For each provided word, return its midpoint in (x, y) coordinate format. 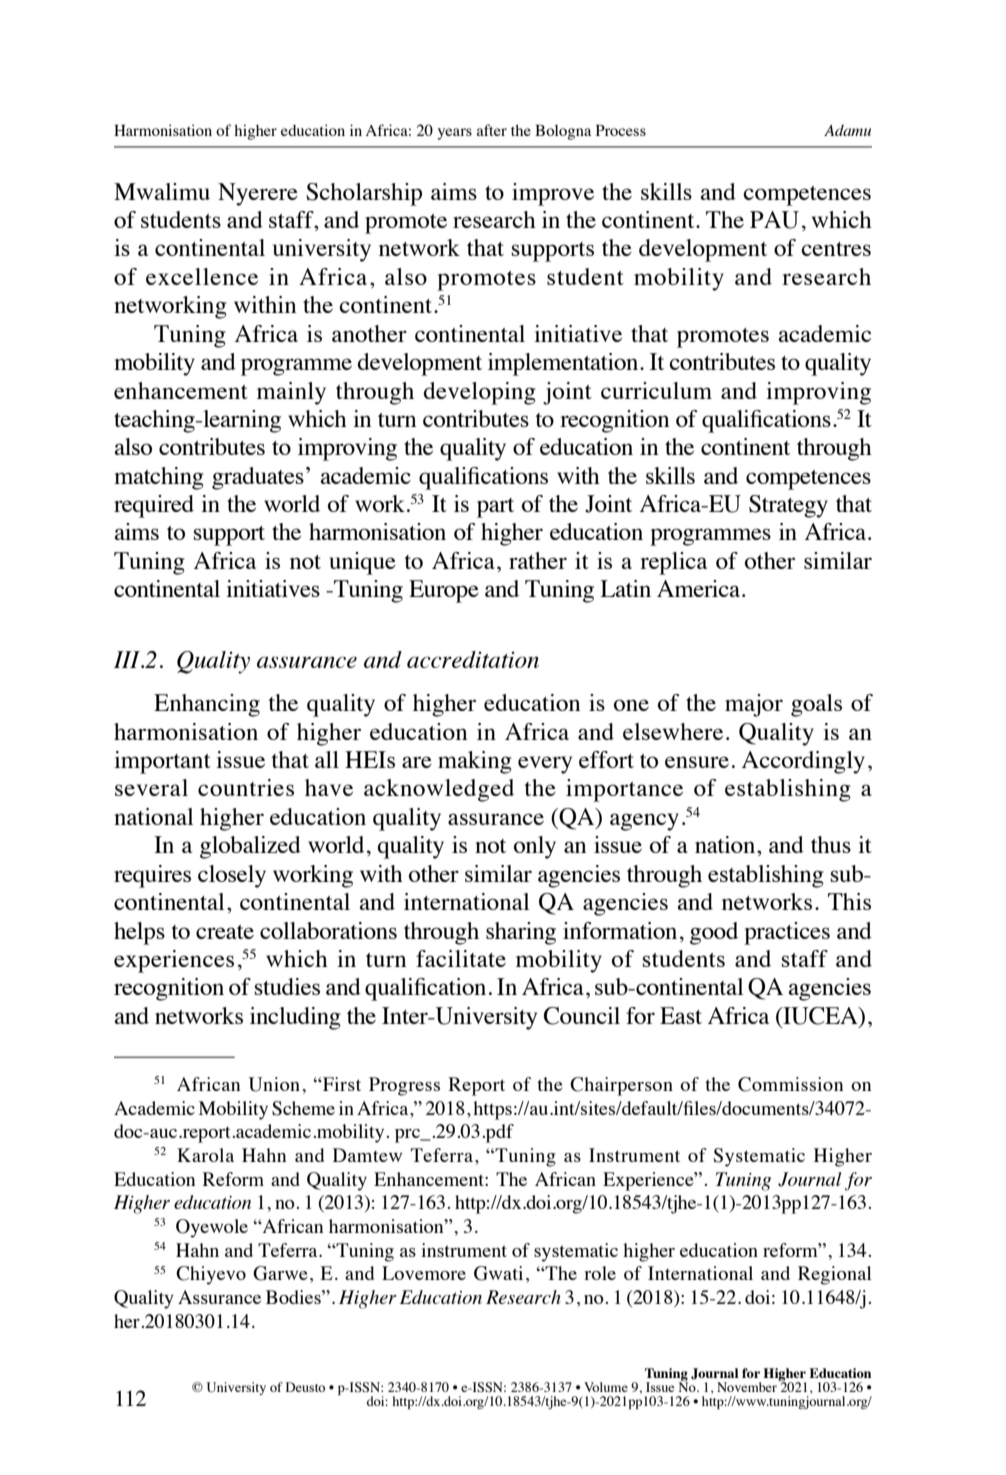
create (225, 932)
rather (538, 560)
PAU (774, 220)
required (154, 506)
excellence (202, 276)
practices (787, 933)
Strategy (788, 506)
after (492, 130)
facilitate (461, 958)
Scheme (303, 1108)
